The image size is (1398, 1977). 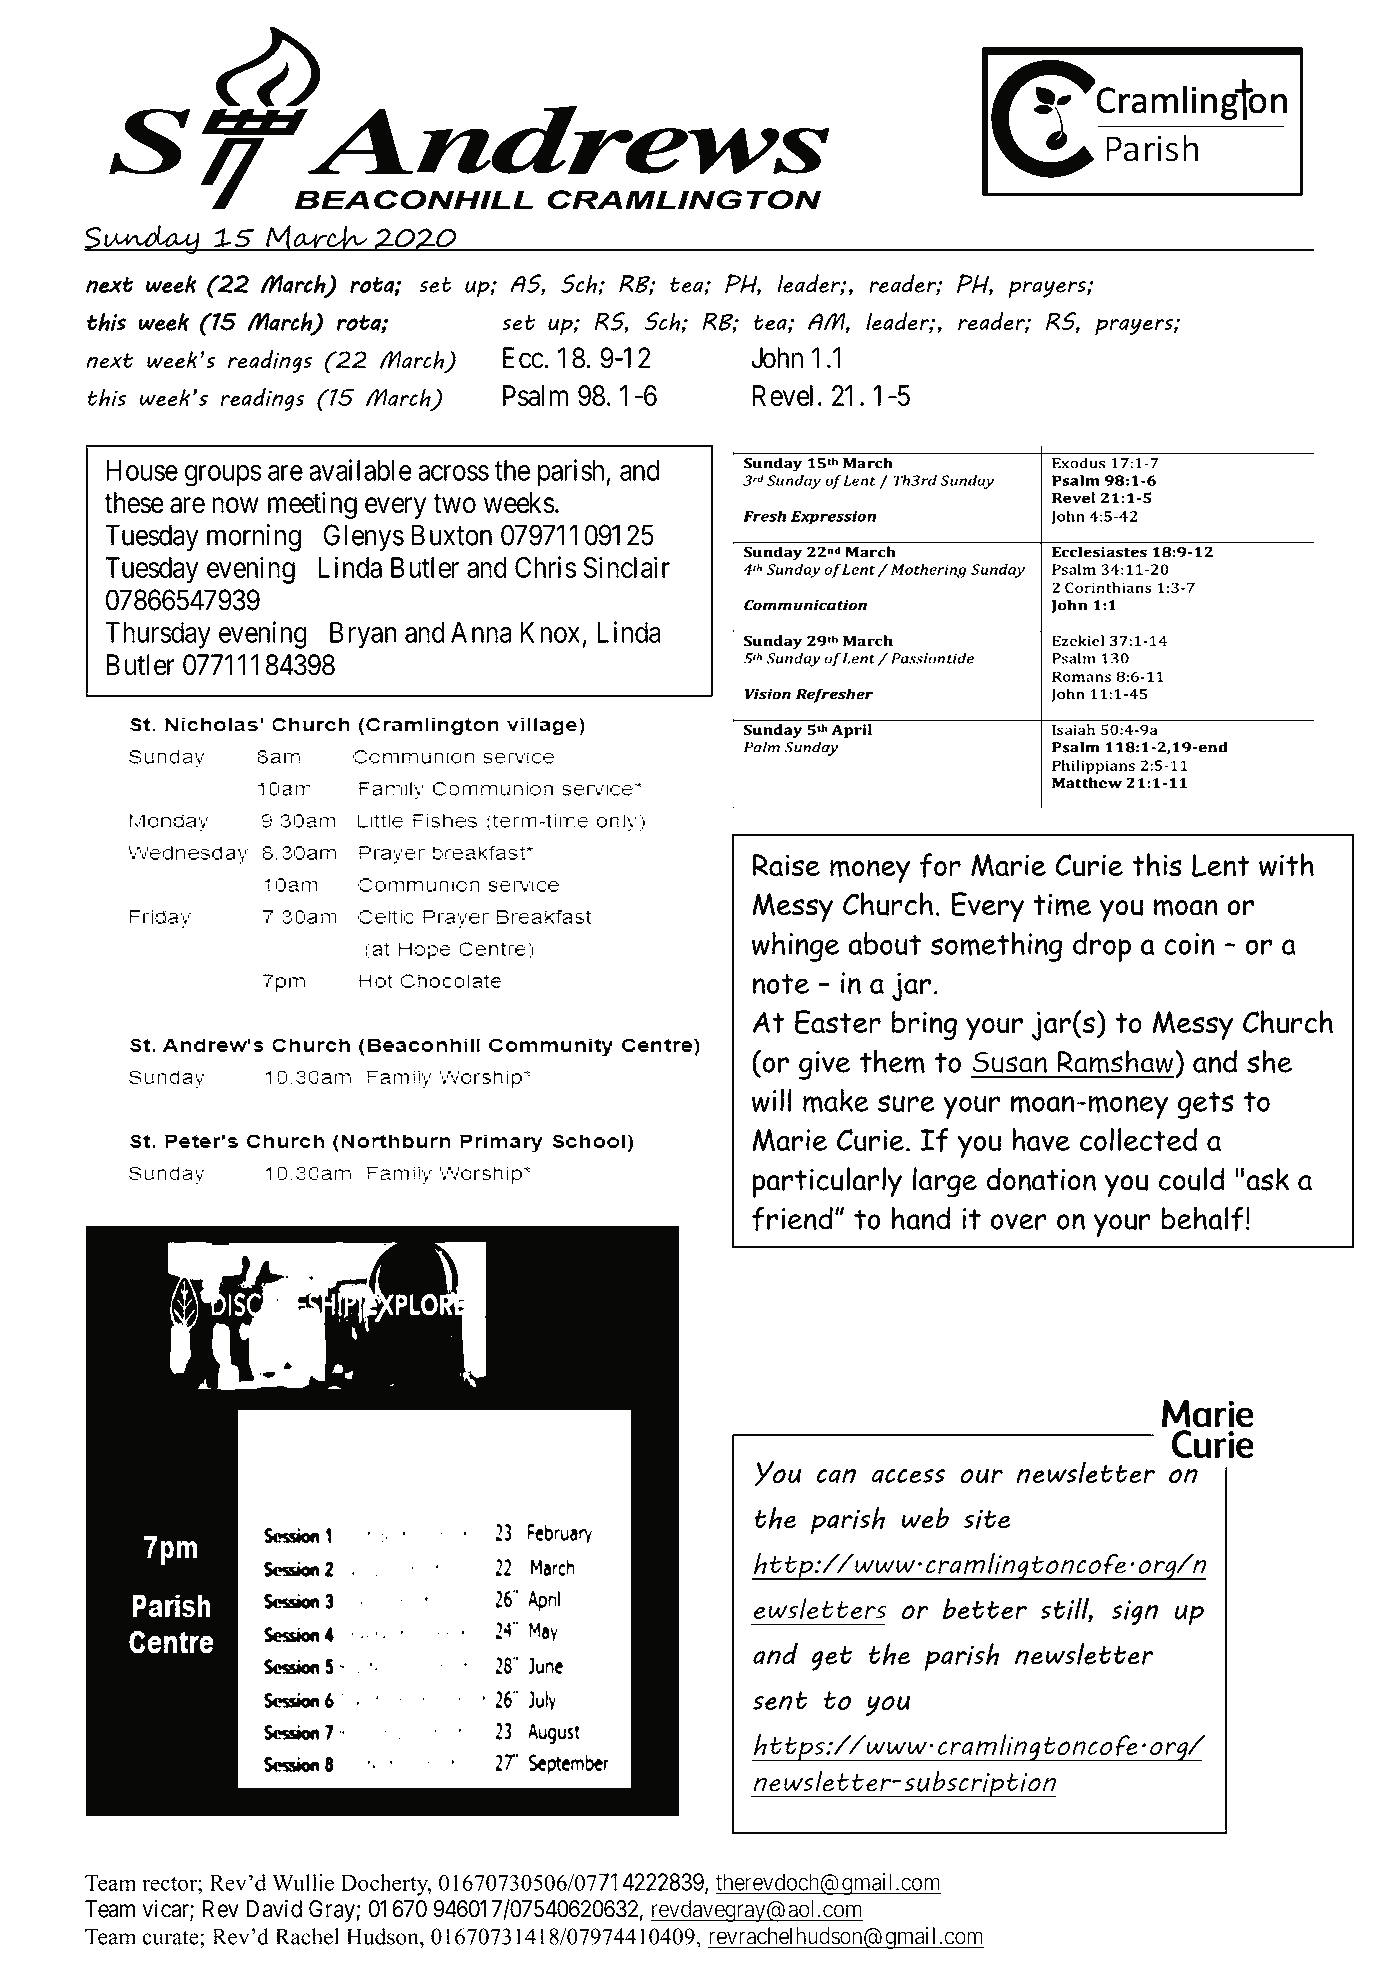 I want to click on gets, so click(x=1206, y=1105).
